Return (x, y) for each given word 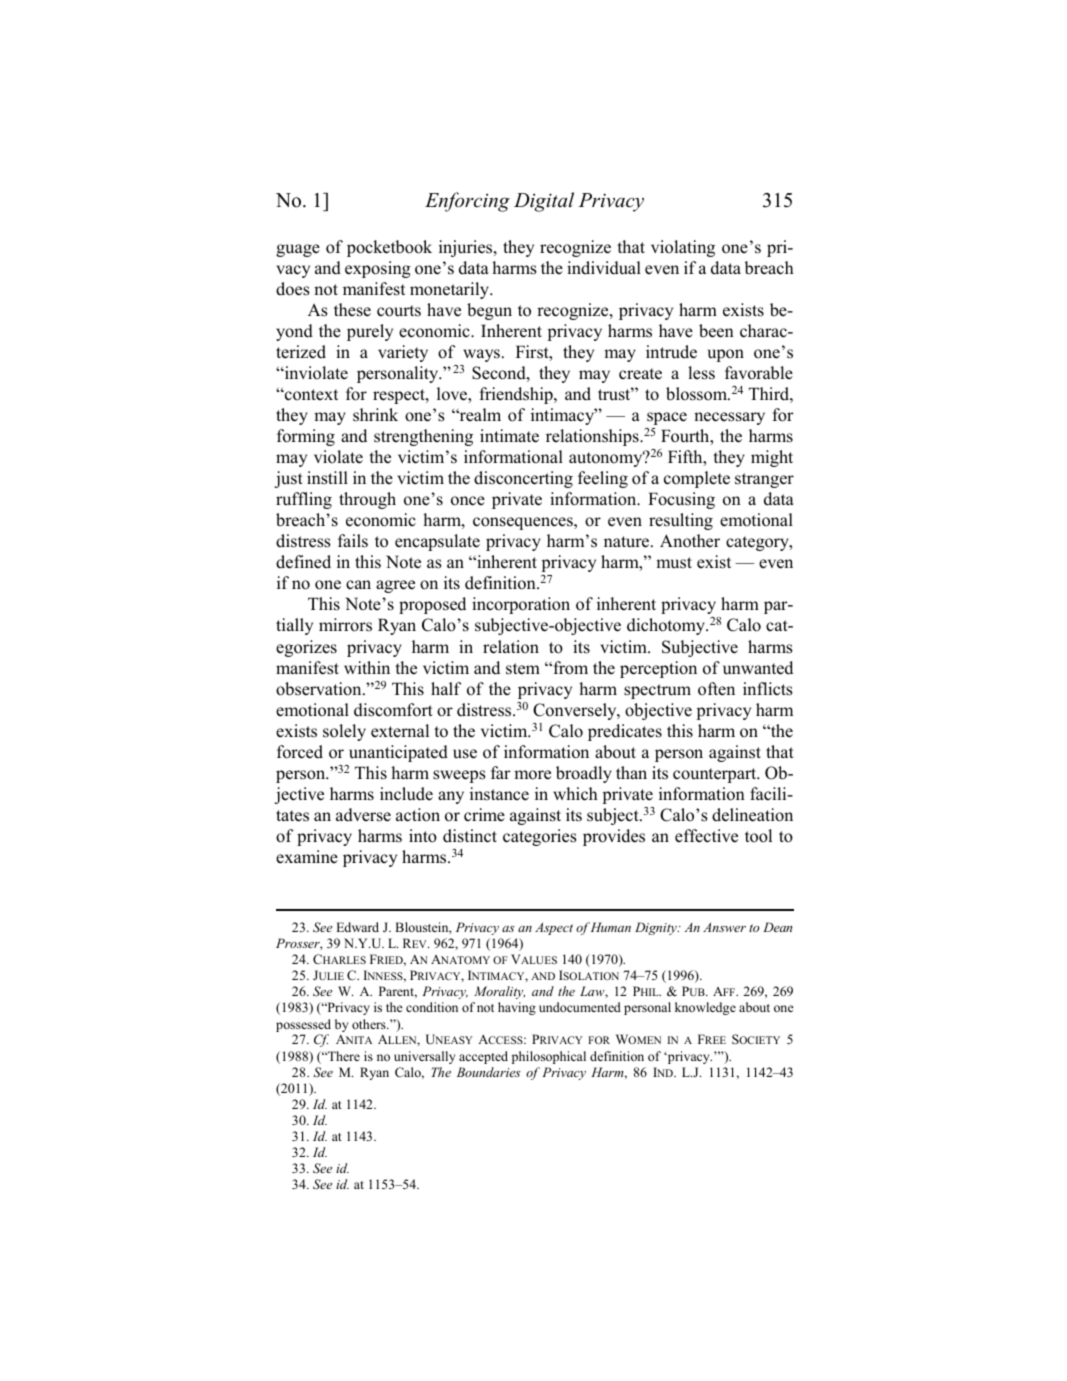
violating (683, 248)
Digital (544, 202)
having (517, 1008)
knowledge (705, 1008)
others (370, 1024)
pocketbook (389, 248)
